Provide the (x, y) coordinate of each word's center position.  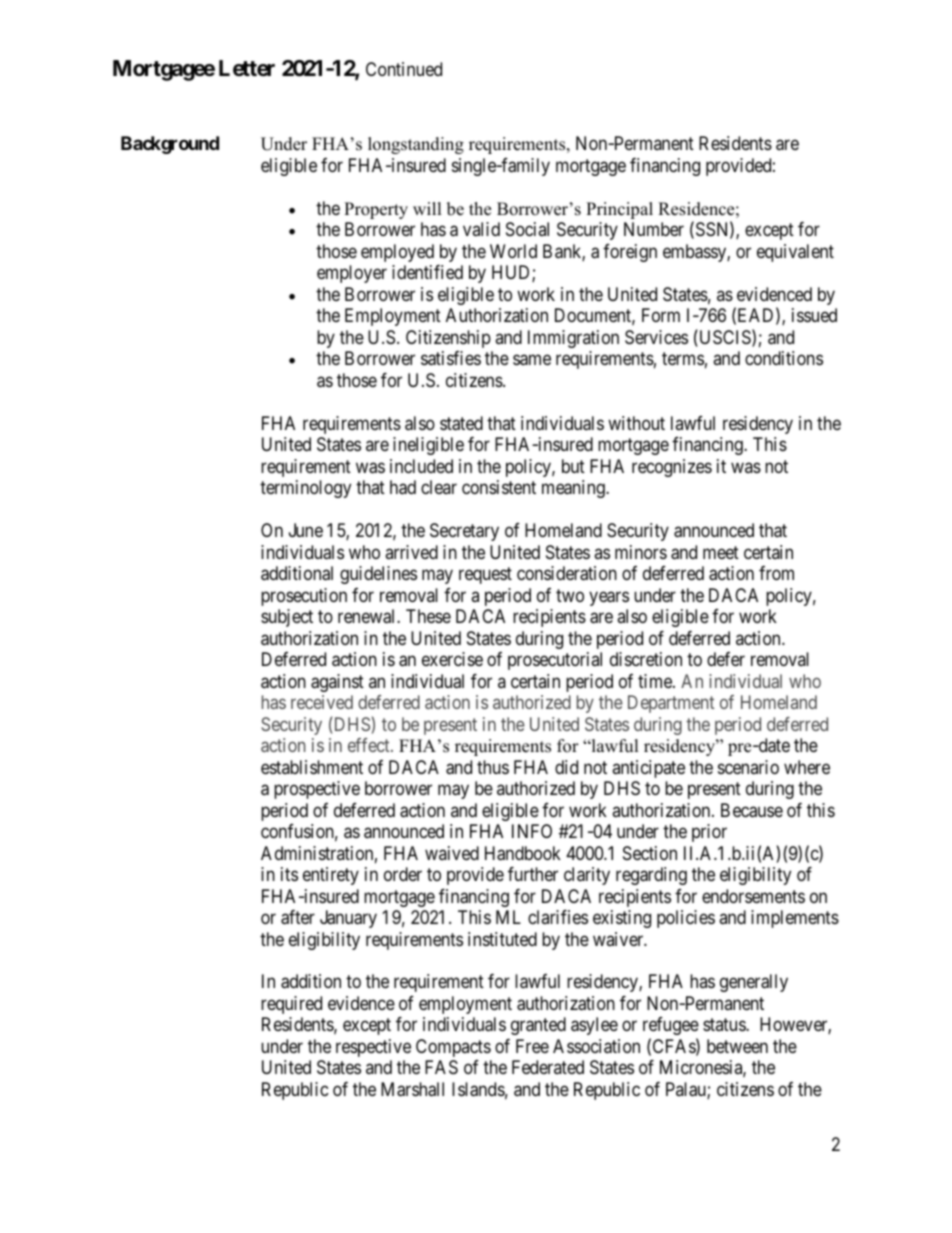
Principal (619, 210)
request (485, 575)
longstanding (416, 145)
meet (721, 552)
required (291, 1005)
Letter (247, 68)
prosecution (304, 597)
